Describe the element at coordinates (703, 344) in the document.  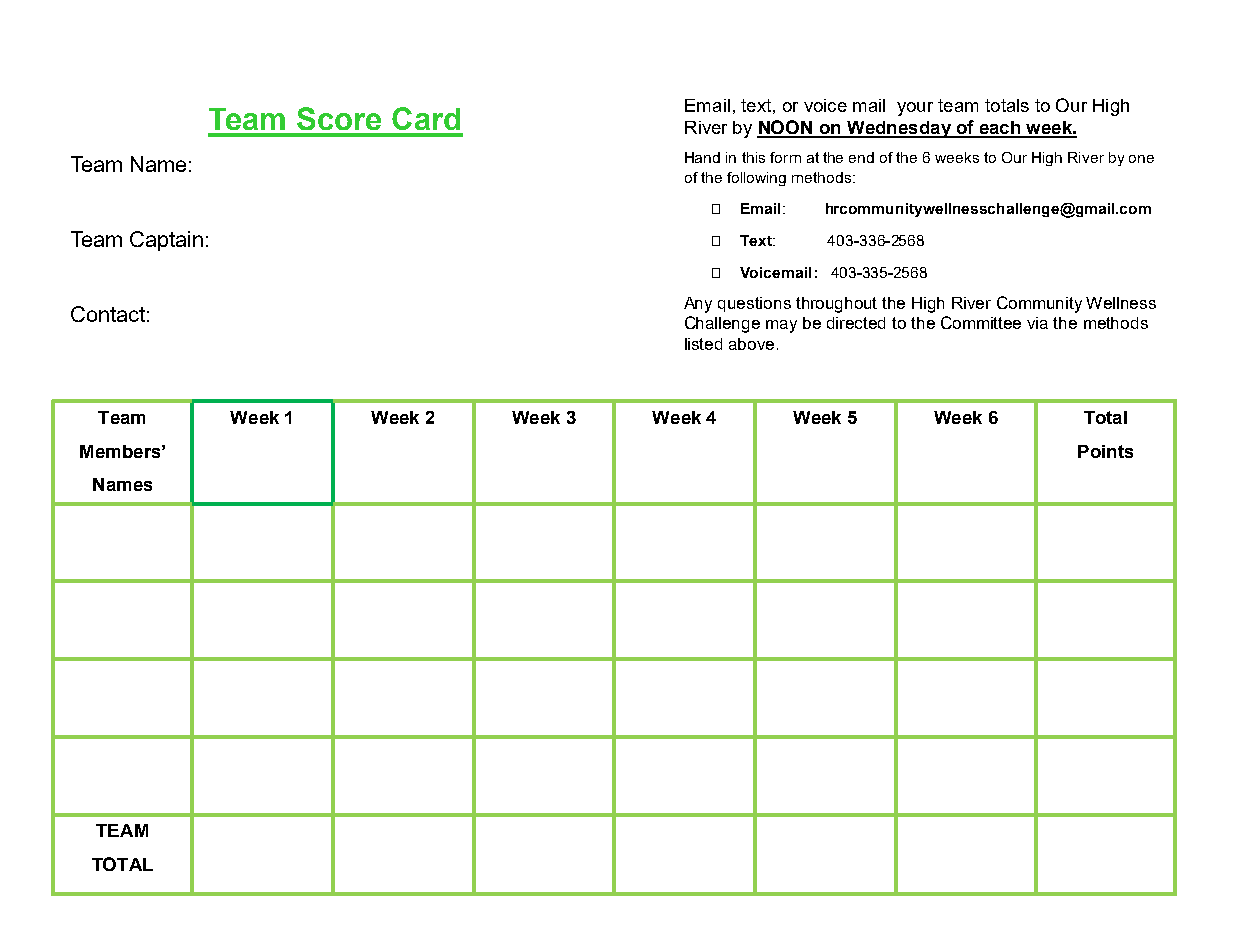
I see `listed` at that location.
